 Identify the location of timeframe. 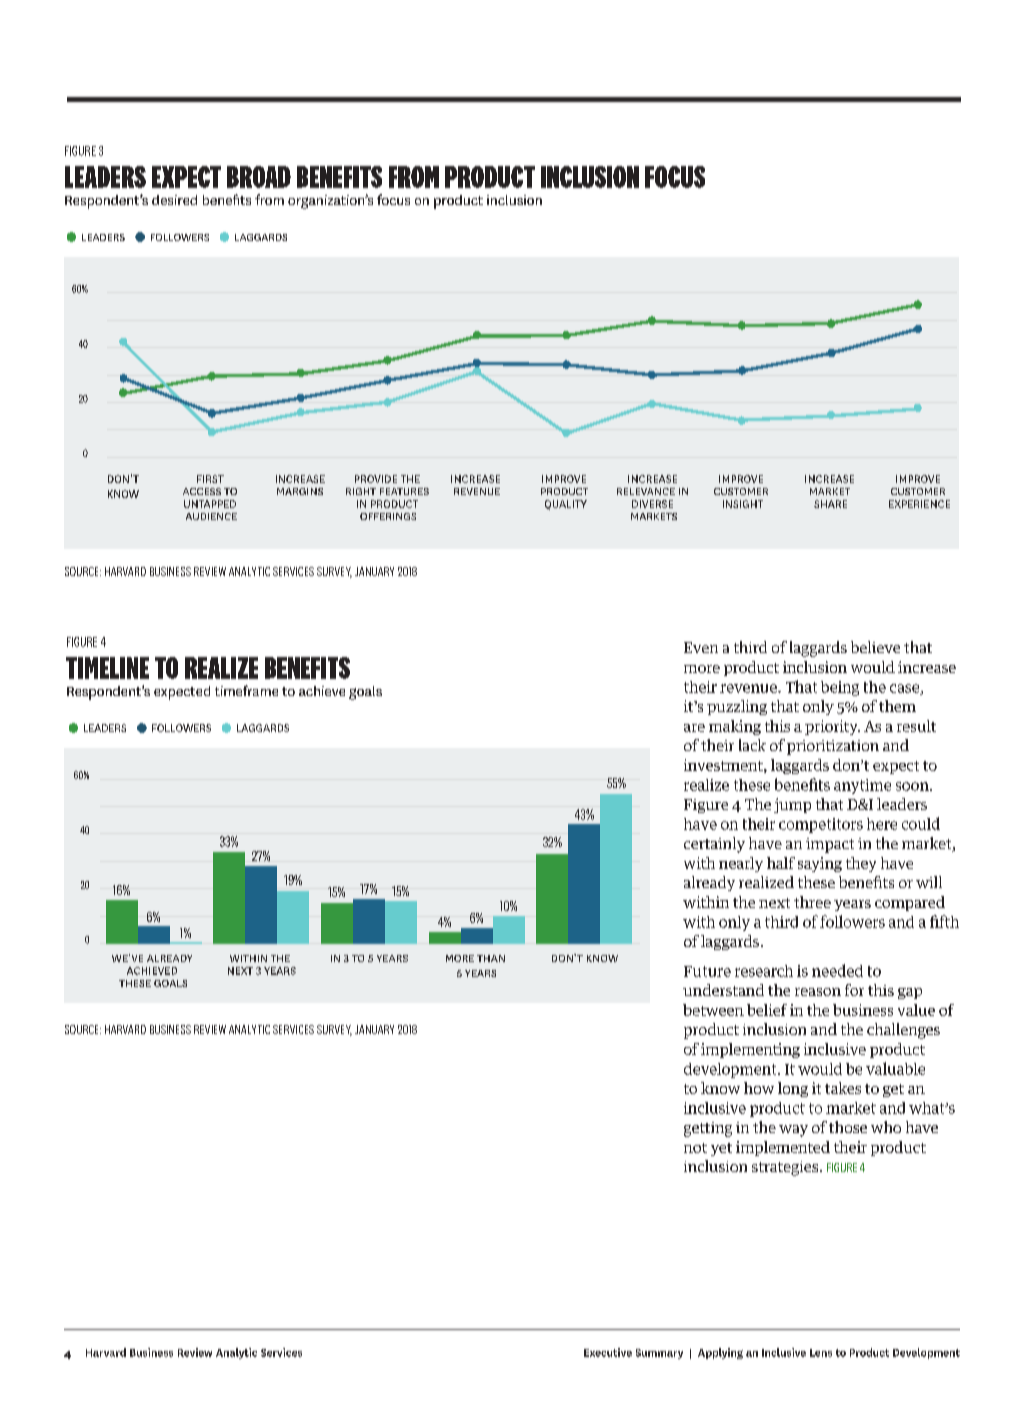
(246, 690).
